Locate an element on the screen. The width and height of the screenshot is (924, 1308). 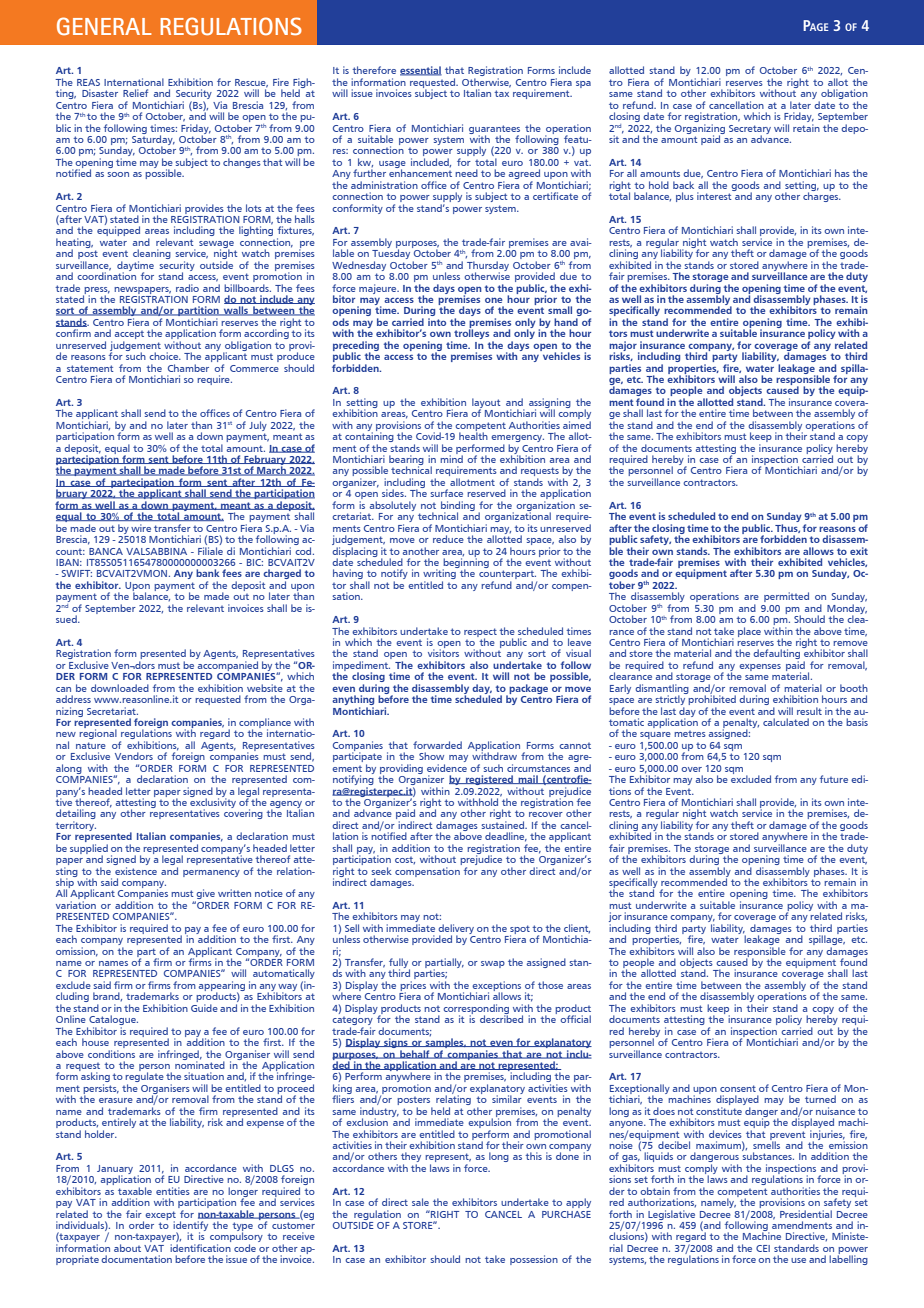
Presidential is located at coordinates (806, 1214).
